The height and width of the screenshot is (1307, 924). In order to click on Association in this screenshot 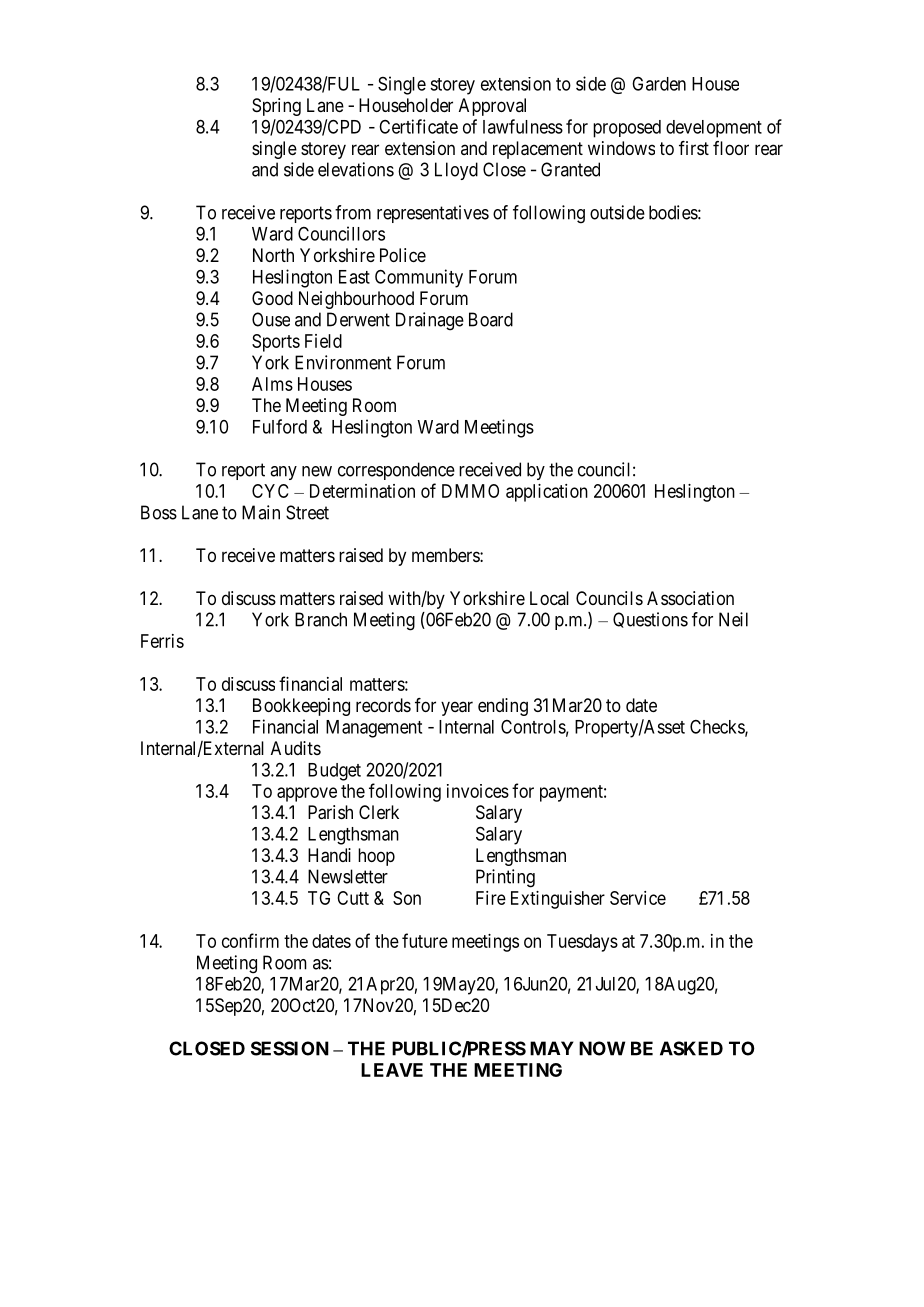, I will do `click(690, 598)`.
